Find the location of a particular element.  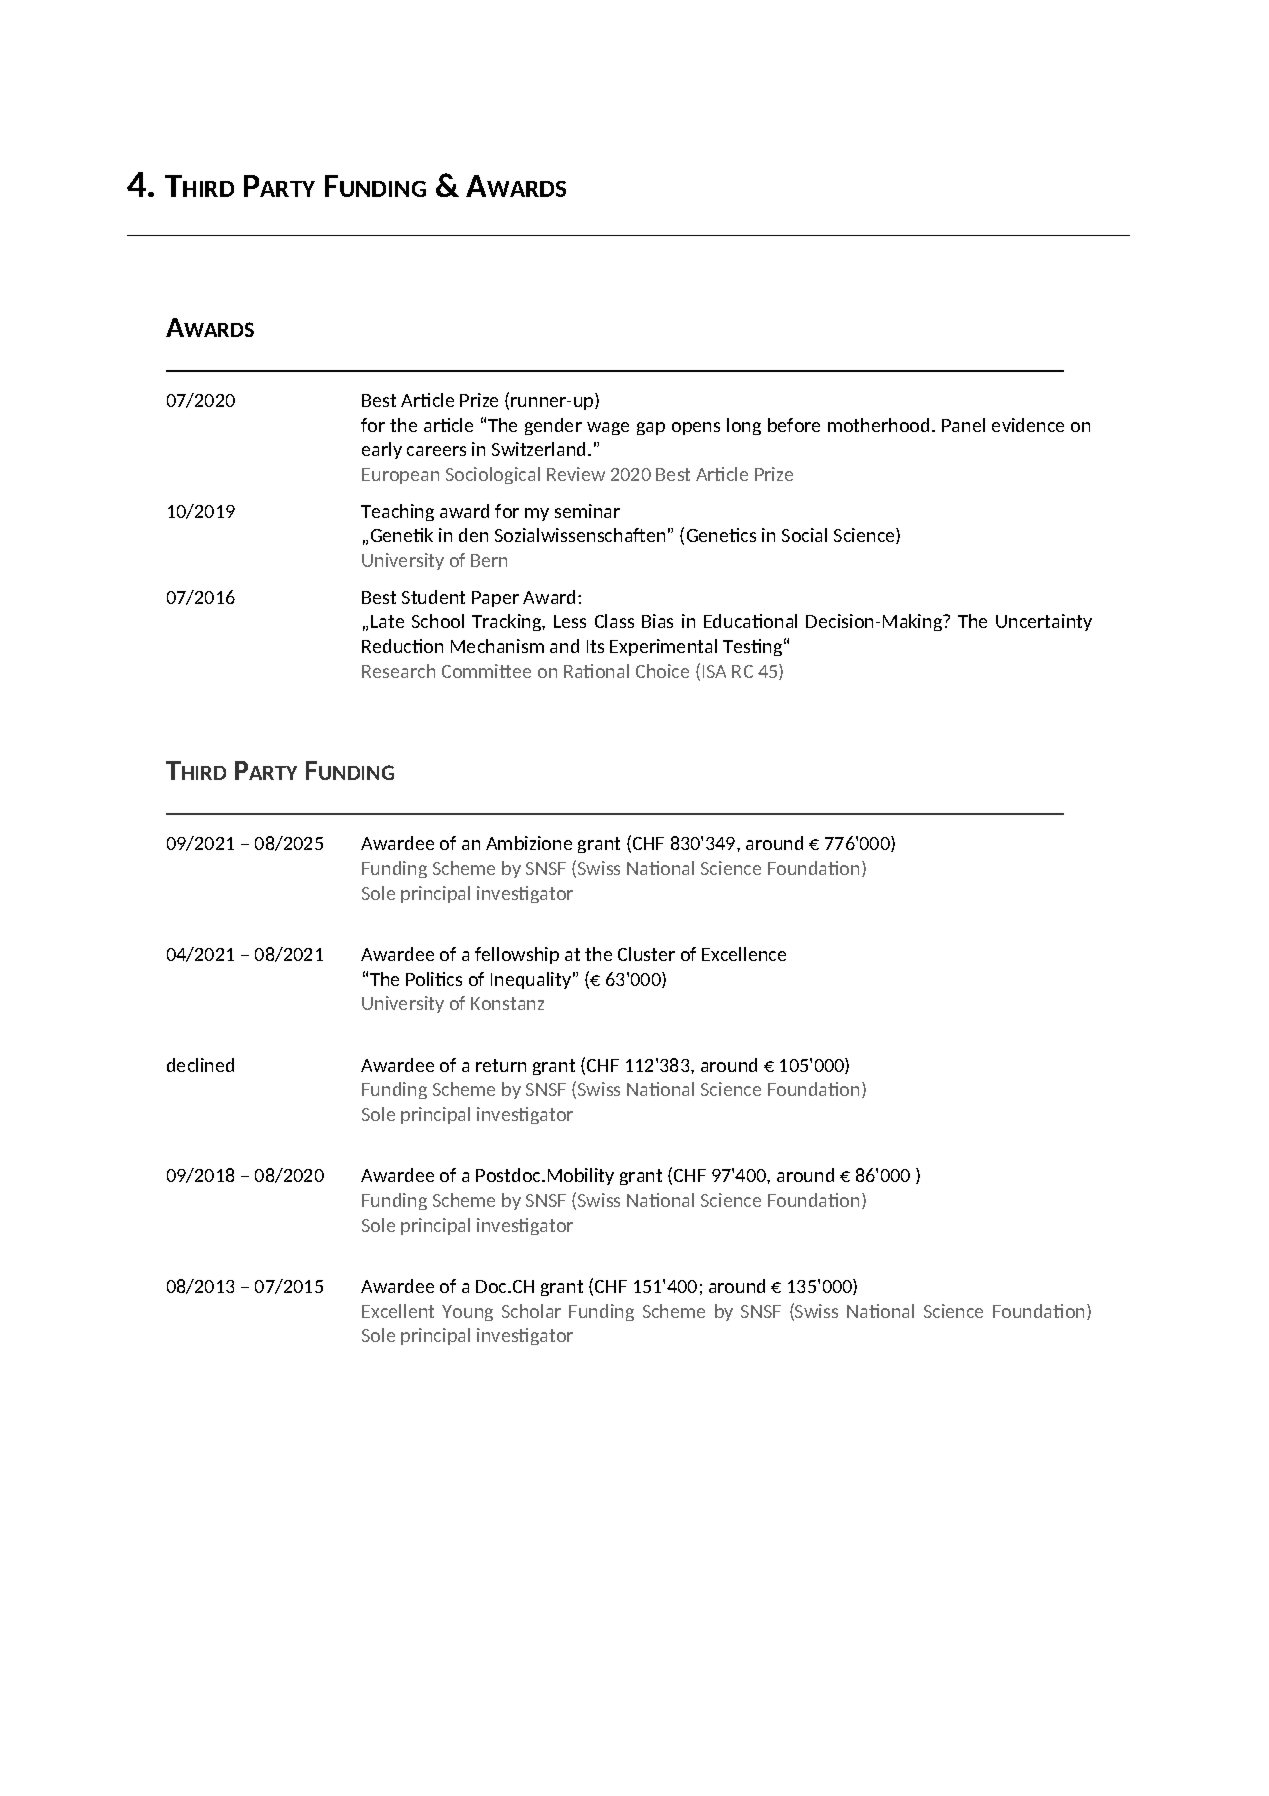

Excellent is located at coordinates (398, 1311).
